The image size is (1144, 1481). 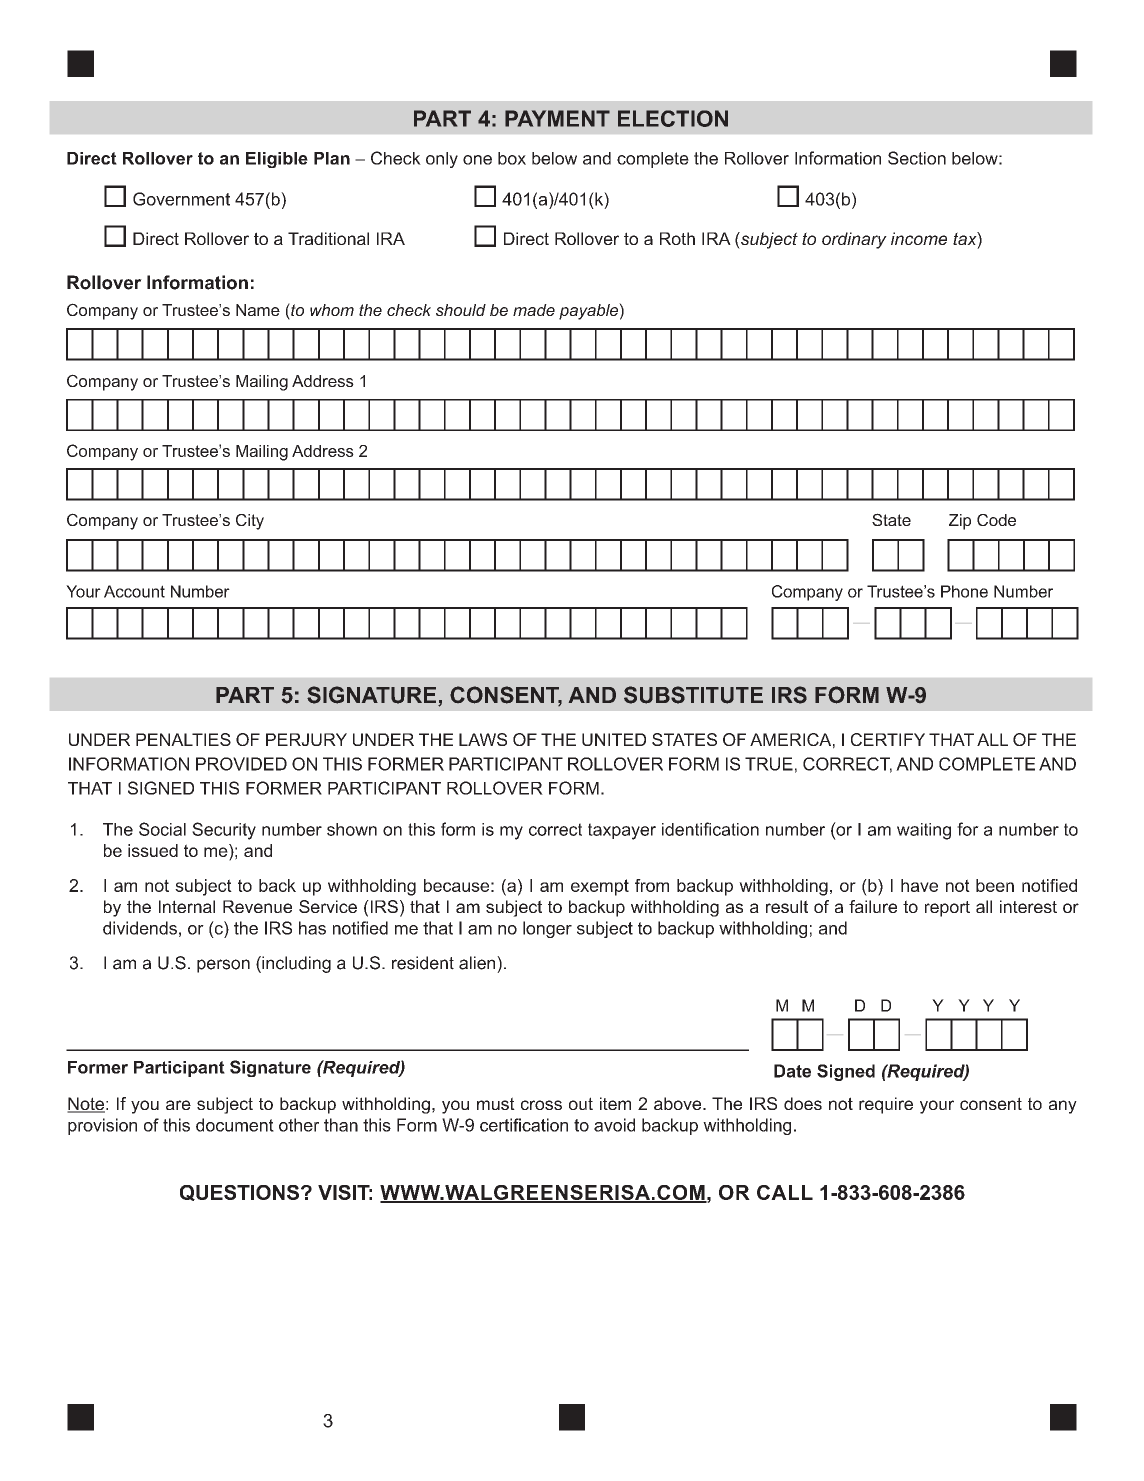 I want to click on Zip, so click(x=960, y=522).
